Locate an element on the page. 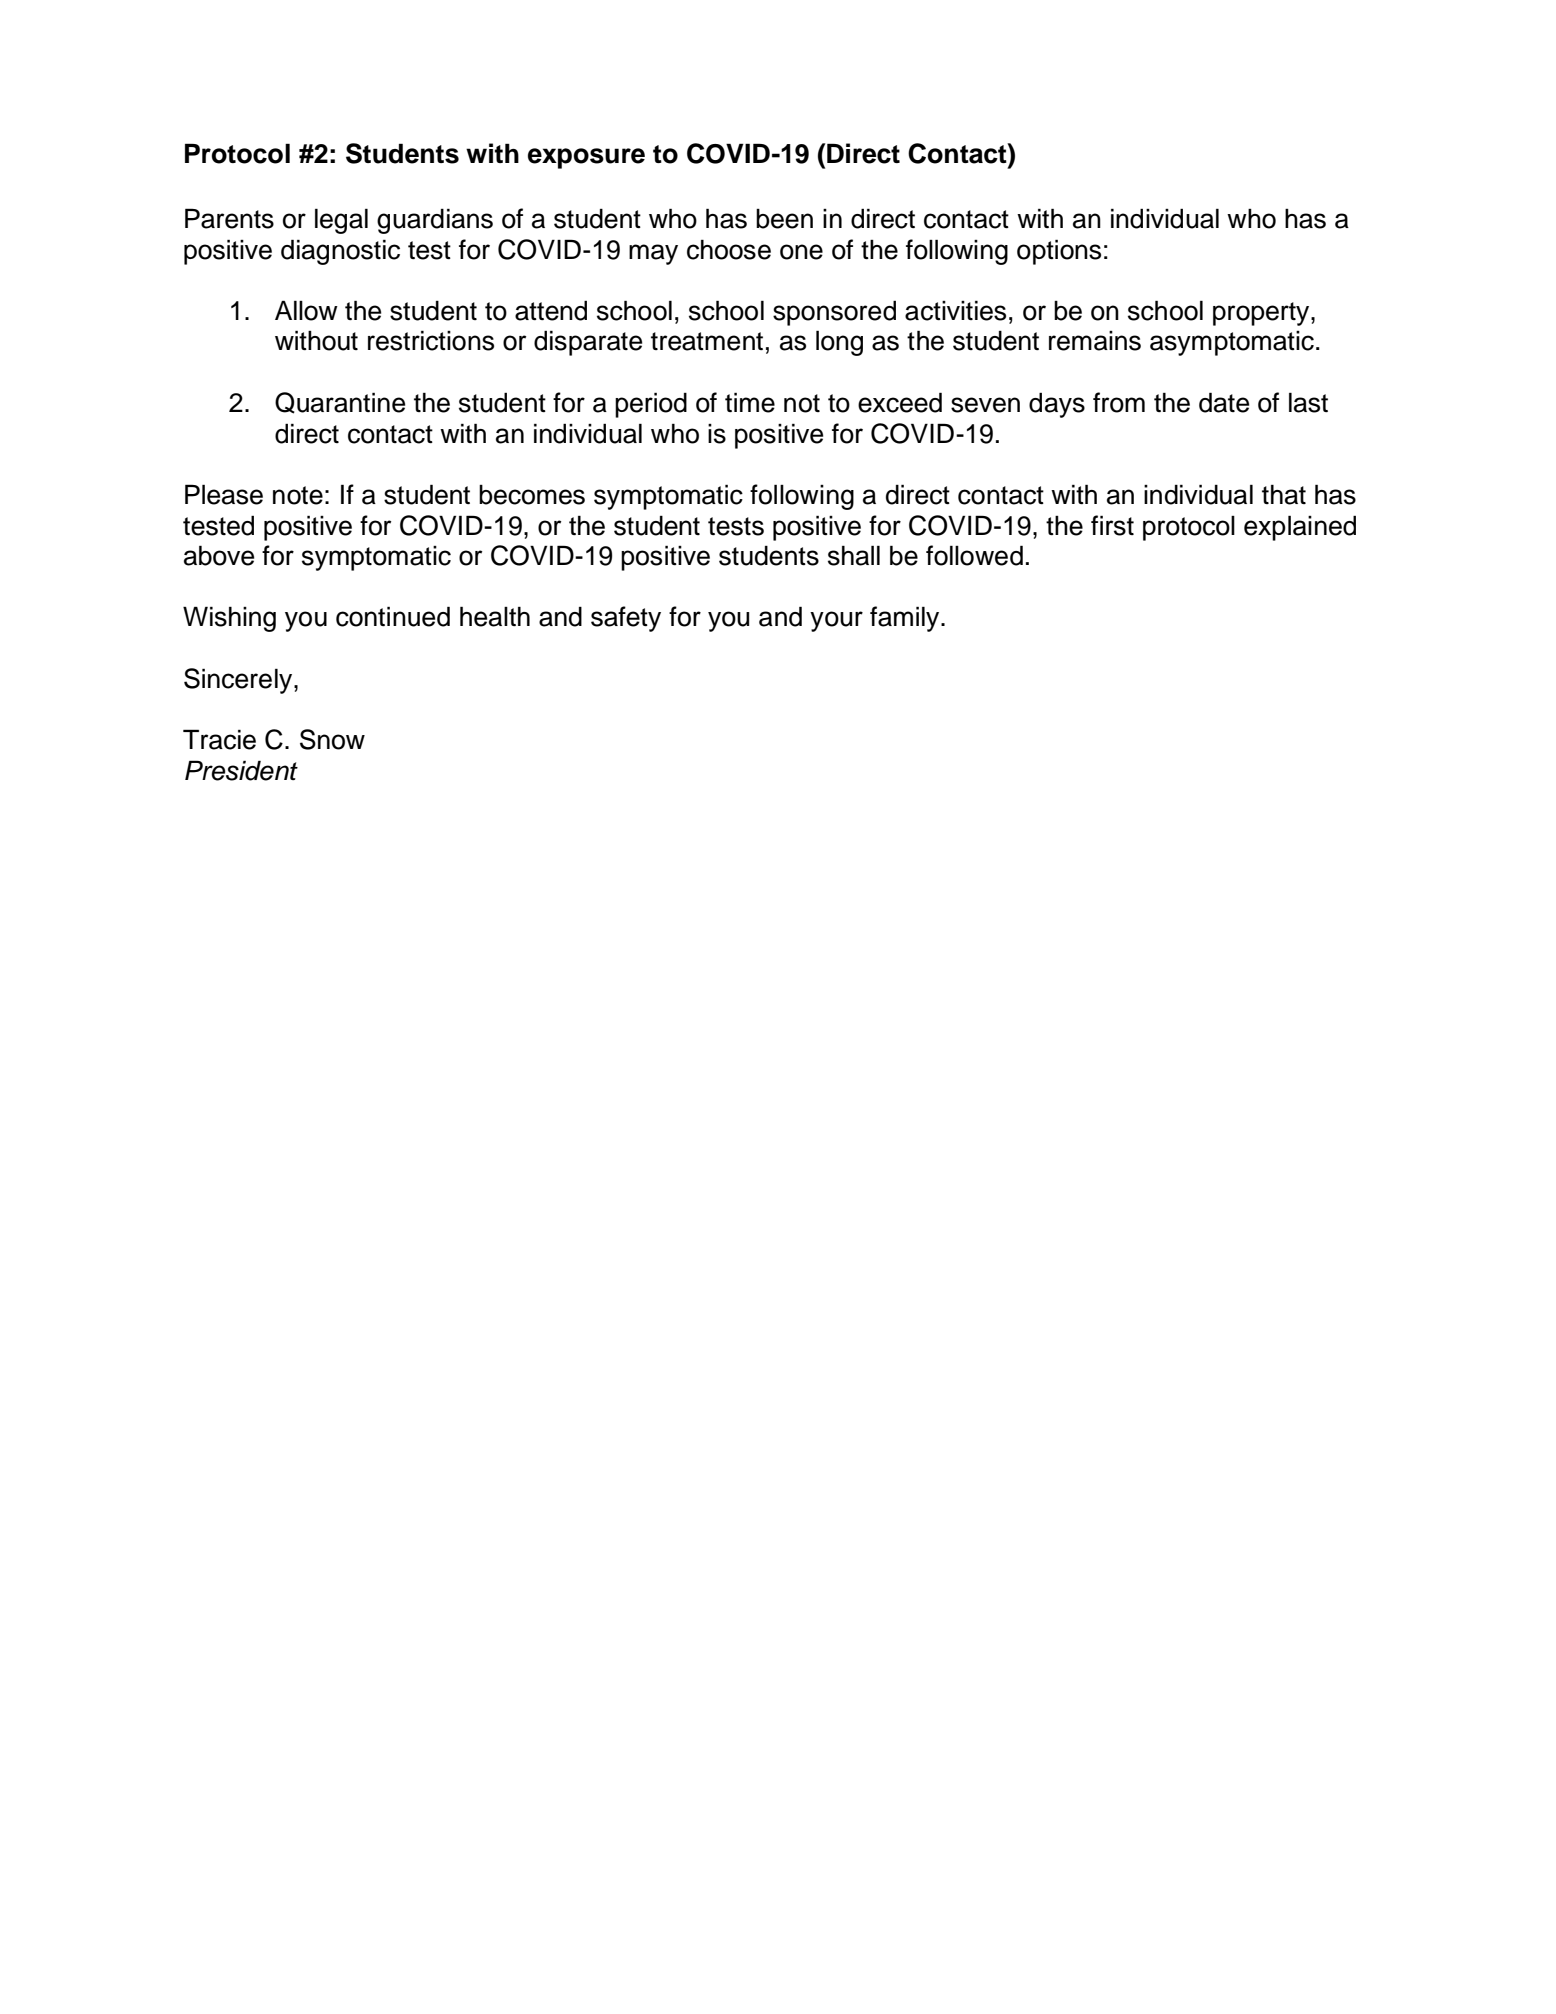  been is located at coordinates (784, 219).
